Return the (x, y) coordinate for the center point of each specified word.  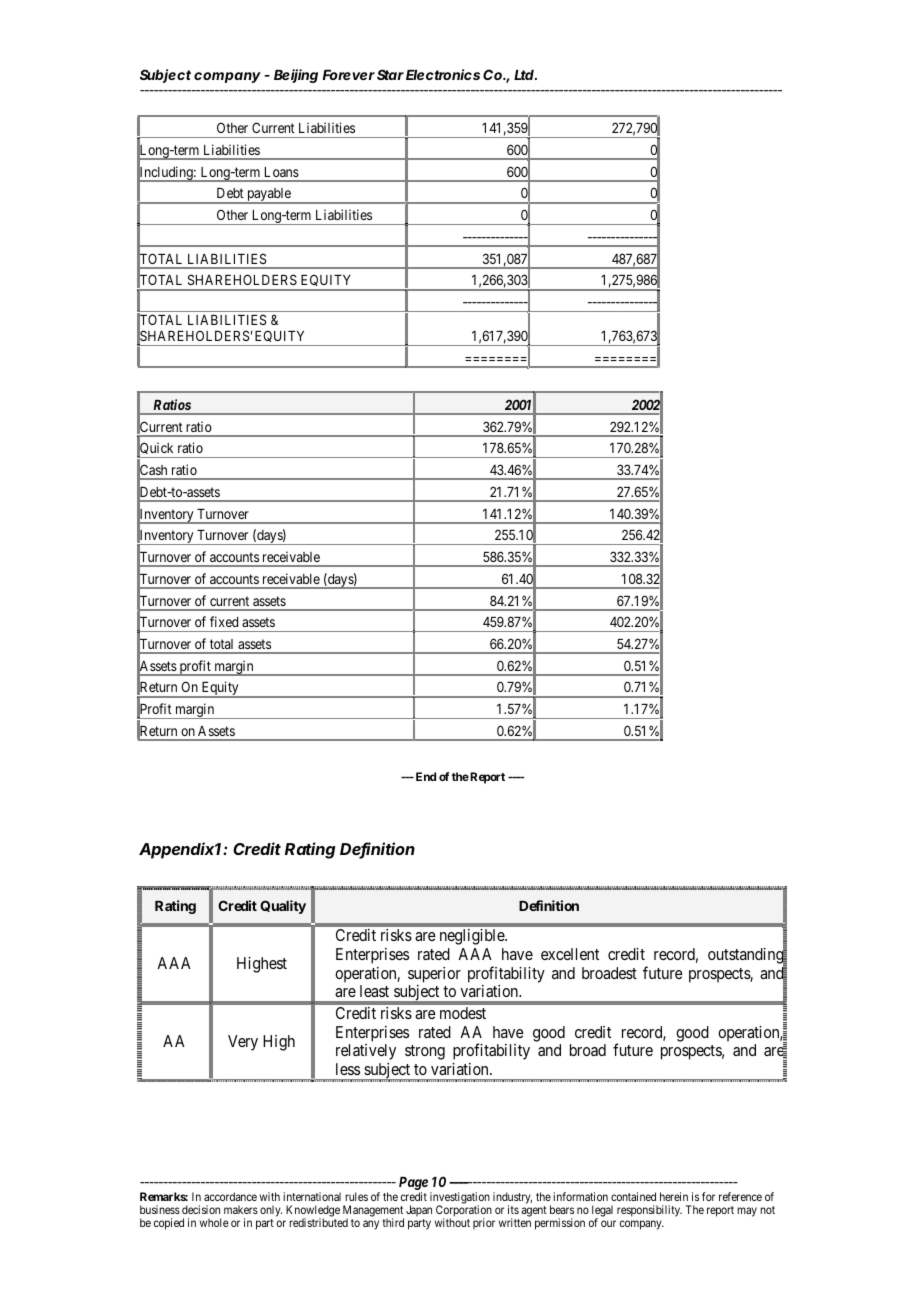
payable (269, 196)
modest (463, 1013)
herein (674, 1196)
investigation (460, 1199)
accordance (230, 1196)
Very (243, 1043)
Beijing (296, 76)
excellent (570, 954)
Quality (283, 907)
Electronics (443, 74)
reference (740, 1196)
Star (390, 74)
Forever (349, 75)
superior (434, 975)
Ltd (524, 75)
